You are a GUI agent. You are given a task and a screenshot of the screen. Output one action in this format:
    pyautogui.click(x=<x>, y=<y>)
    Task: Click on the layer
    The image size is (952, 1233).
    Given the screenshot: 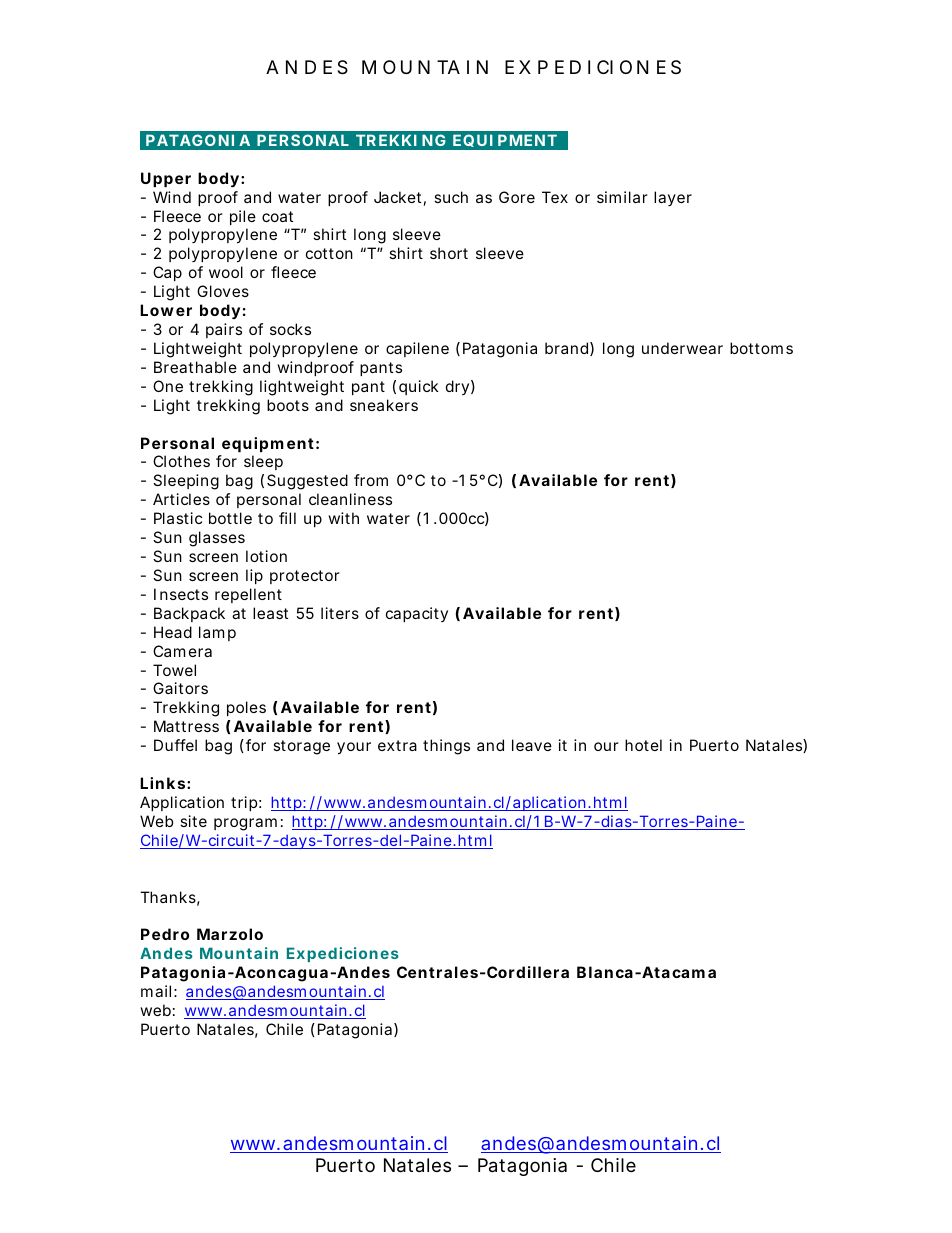 What is the action you would take?
    pyautogui.click(x=673, y=198)
